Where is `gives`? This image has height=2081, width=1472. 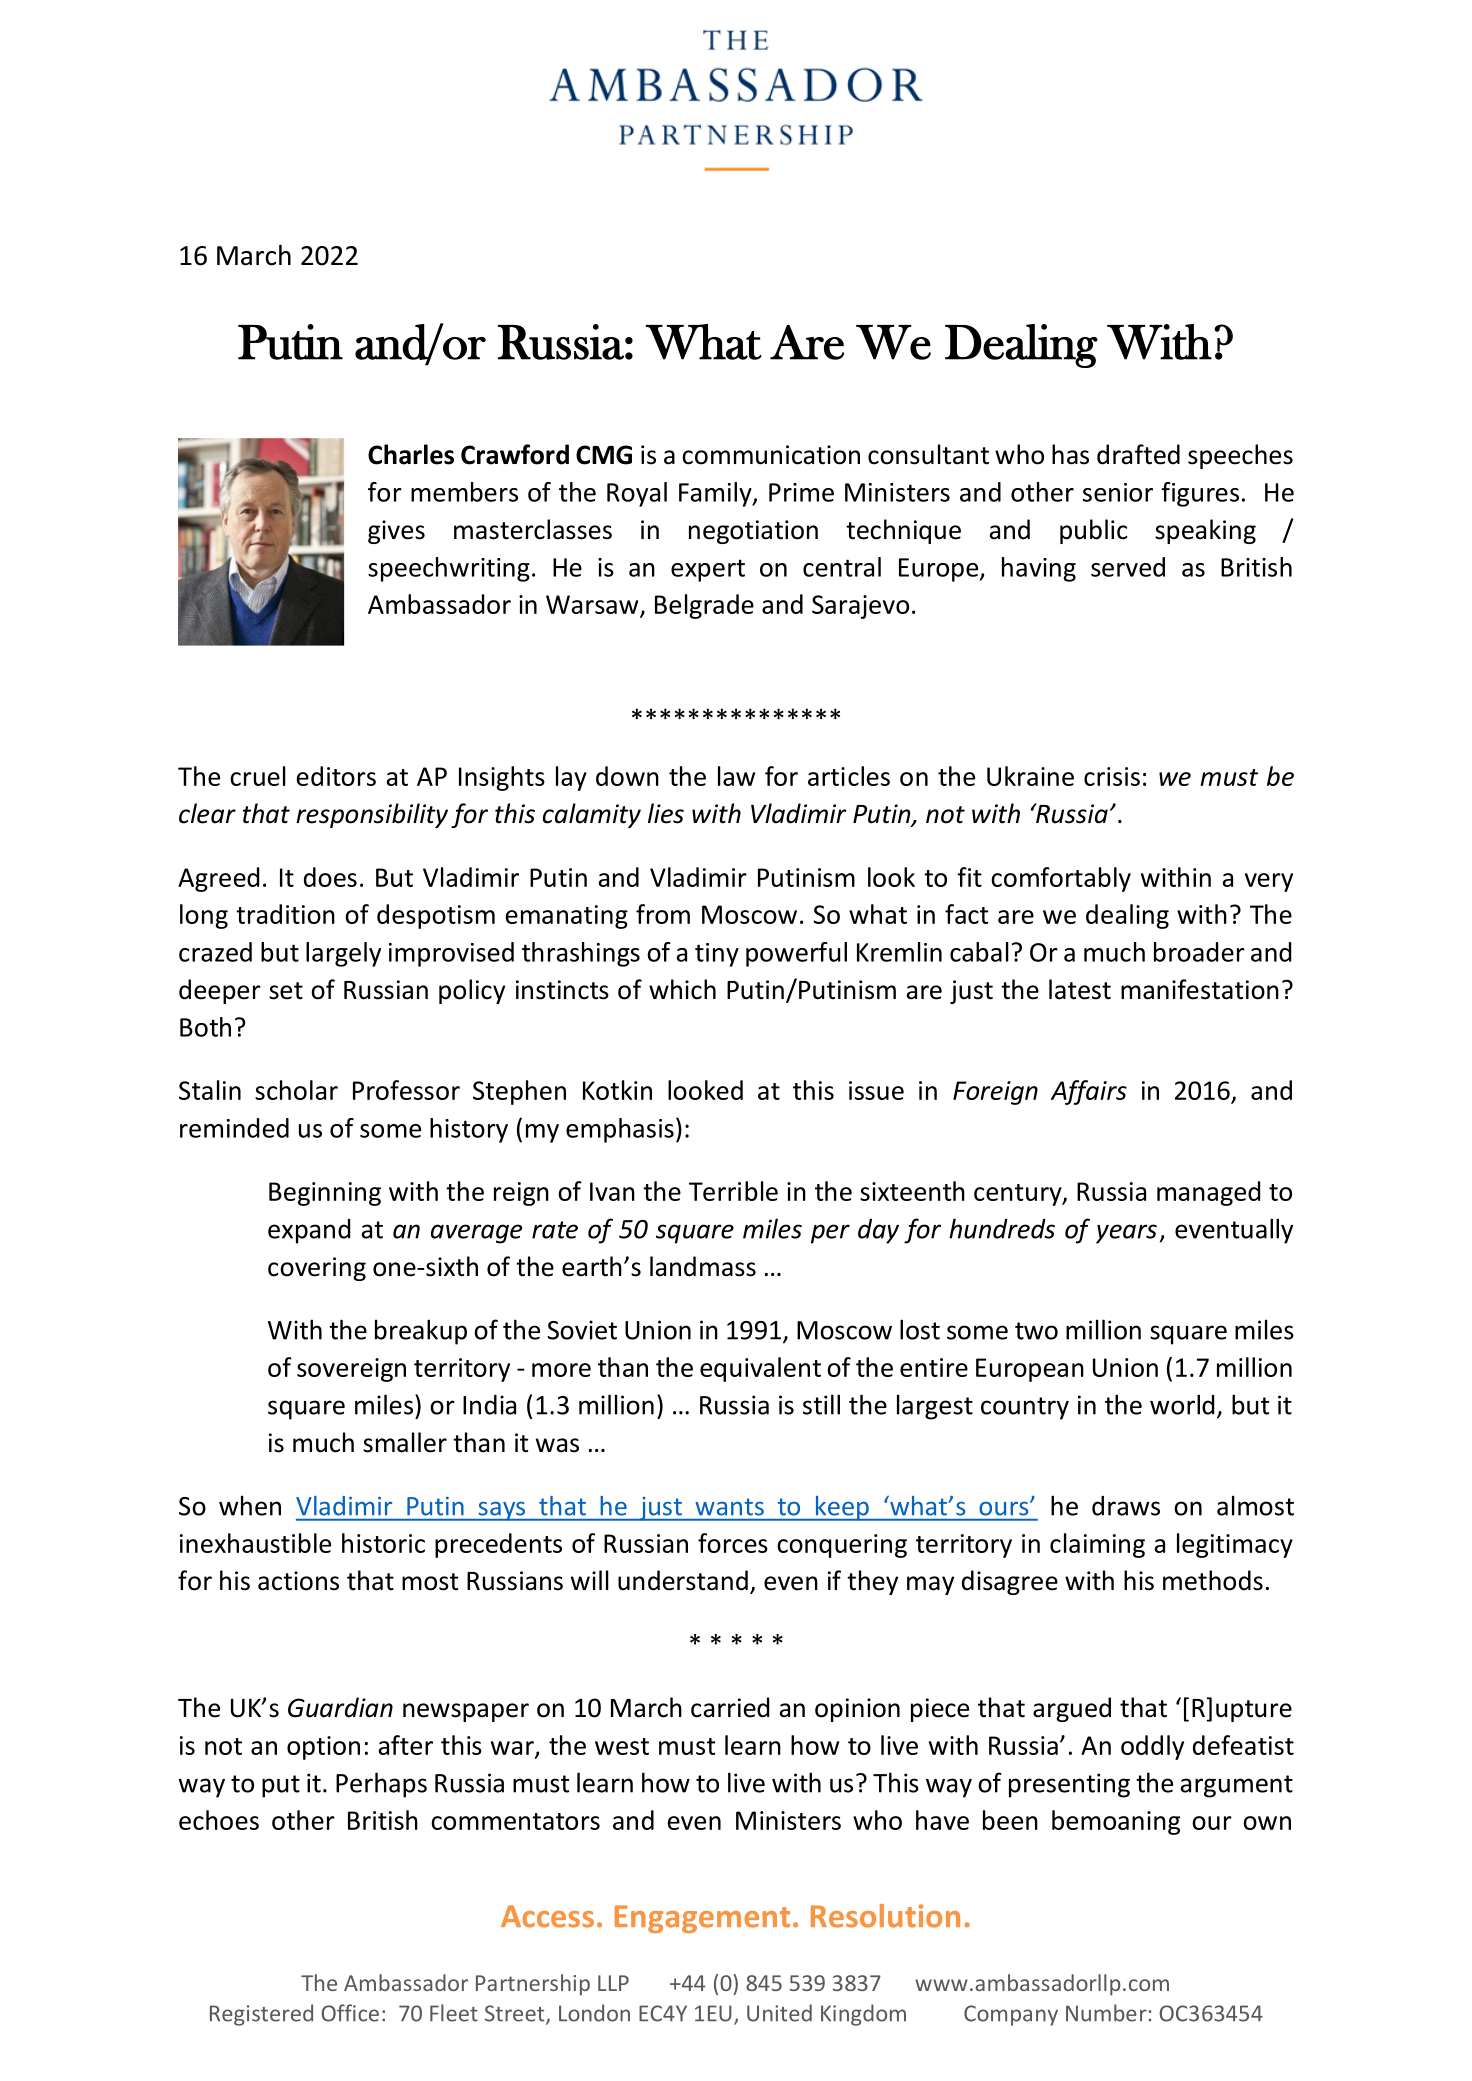 gives is located at coordinates (396, 532).
